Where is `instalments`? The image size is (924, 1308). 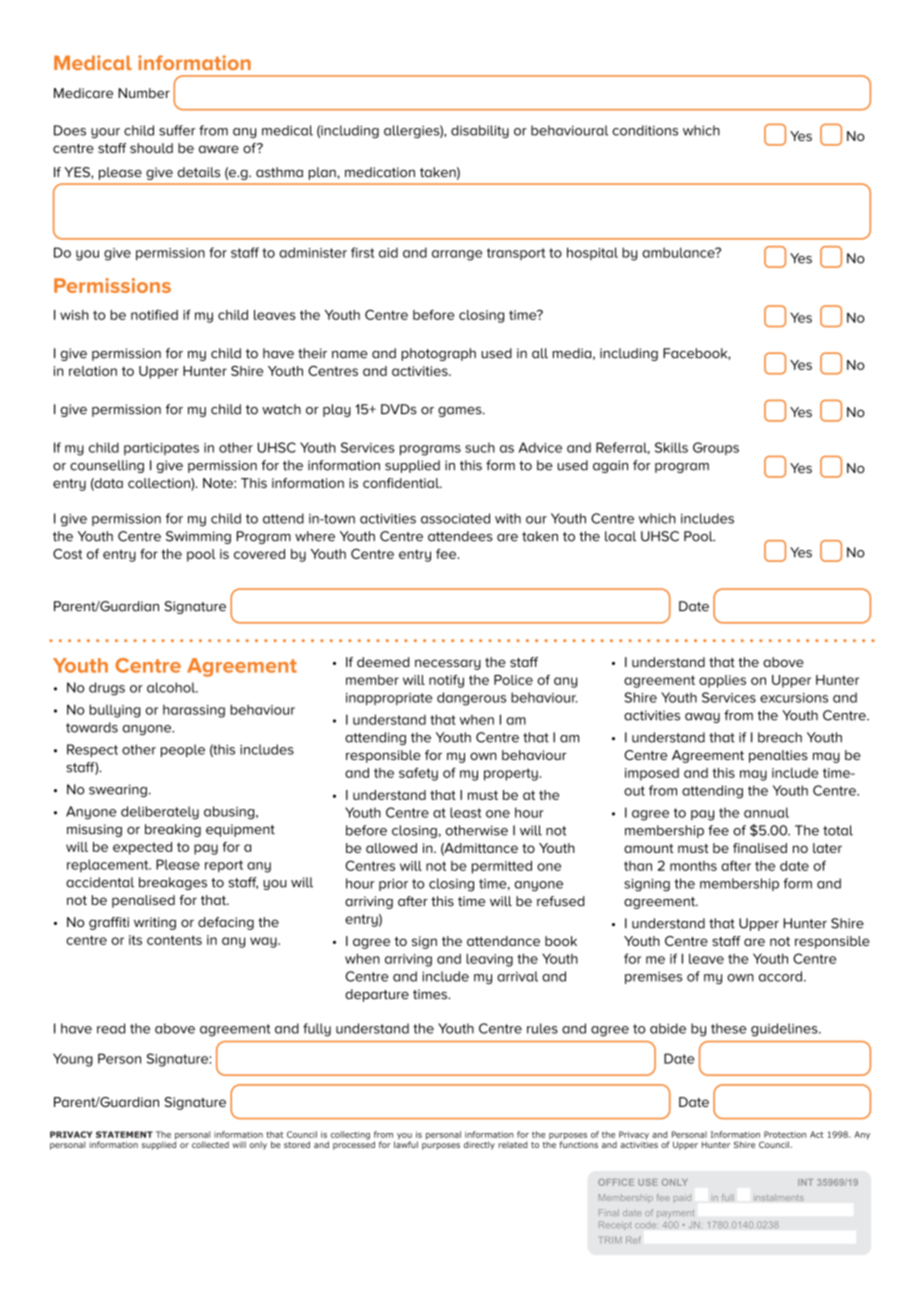 instalments is located at coordinates (779, 1197).
